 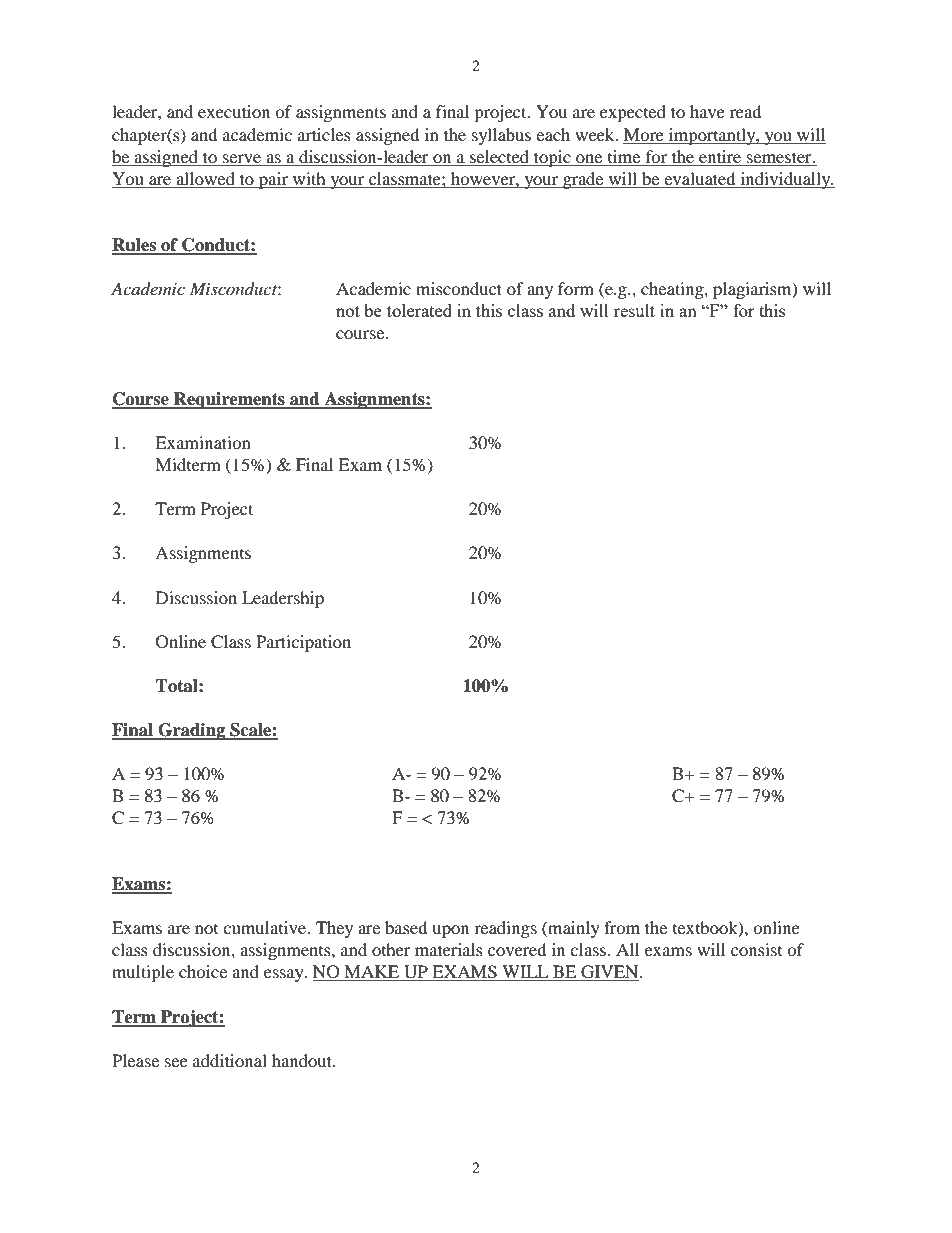 What do you see at coordinates (303, 643) in the screenshot?
I see `Participation` at bounding box center [303, 643].
